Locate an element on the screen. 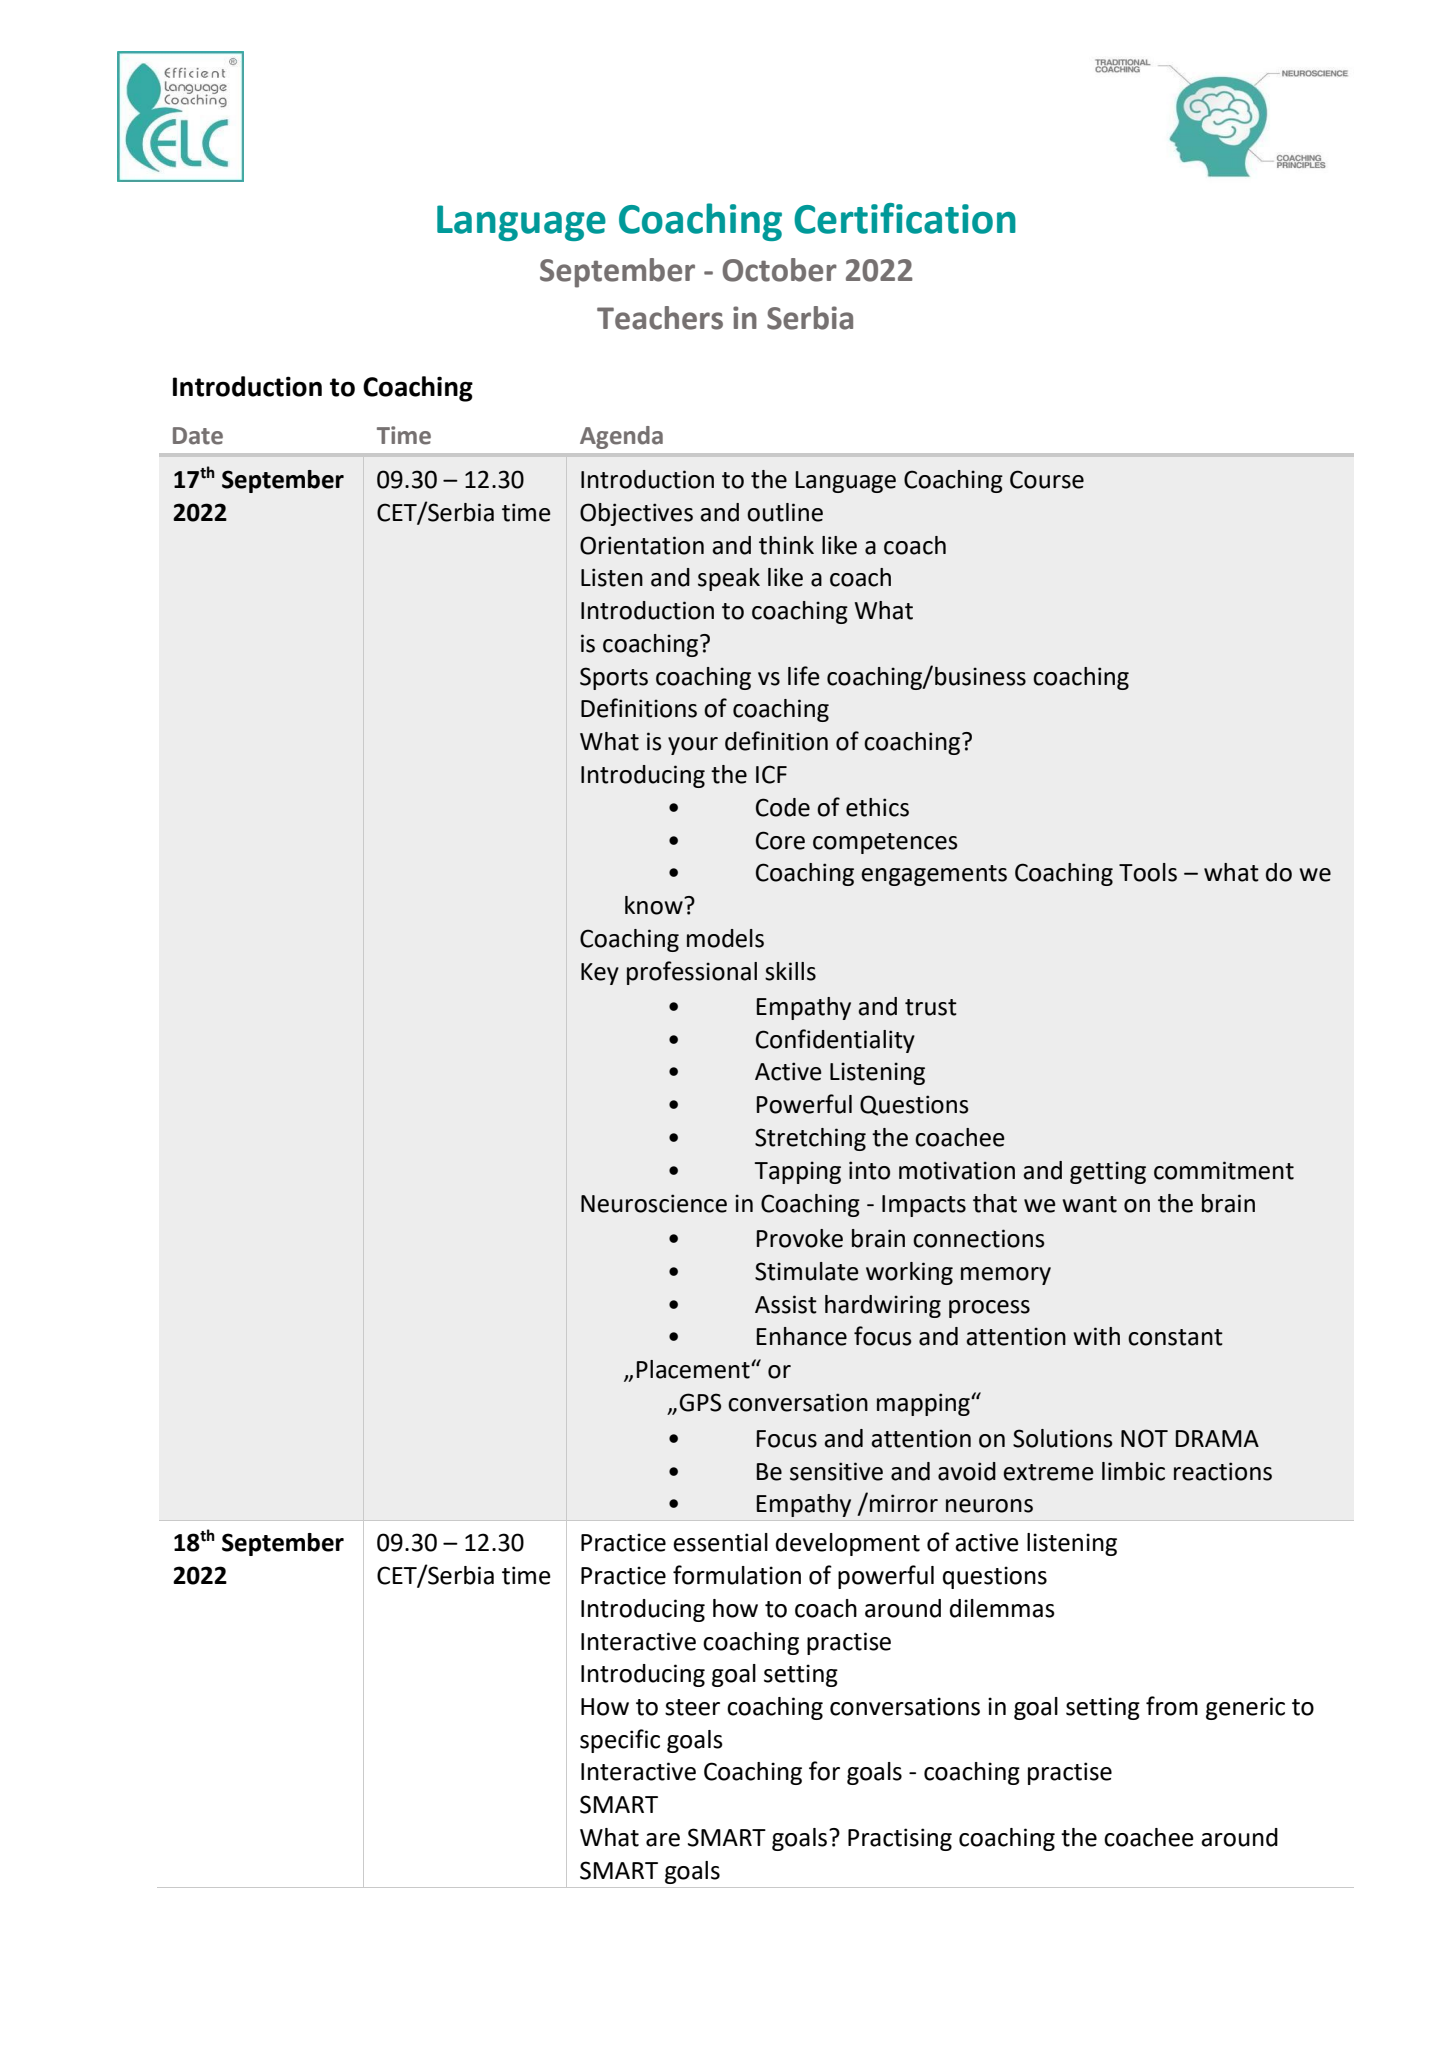 The height and width of the screenshot is (2055, 1453). getting is located at coordinates (1108, 1172).
